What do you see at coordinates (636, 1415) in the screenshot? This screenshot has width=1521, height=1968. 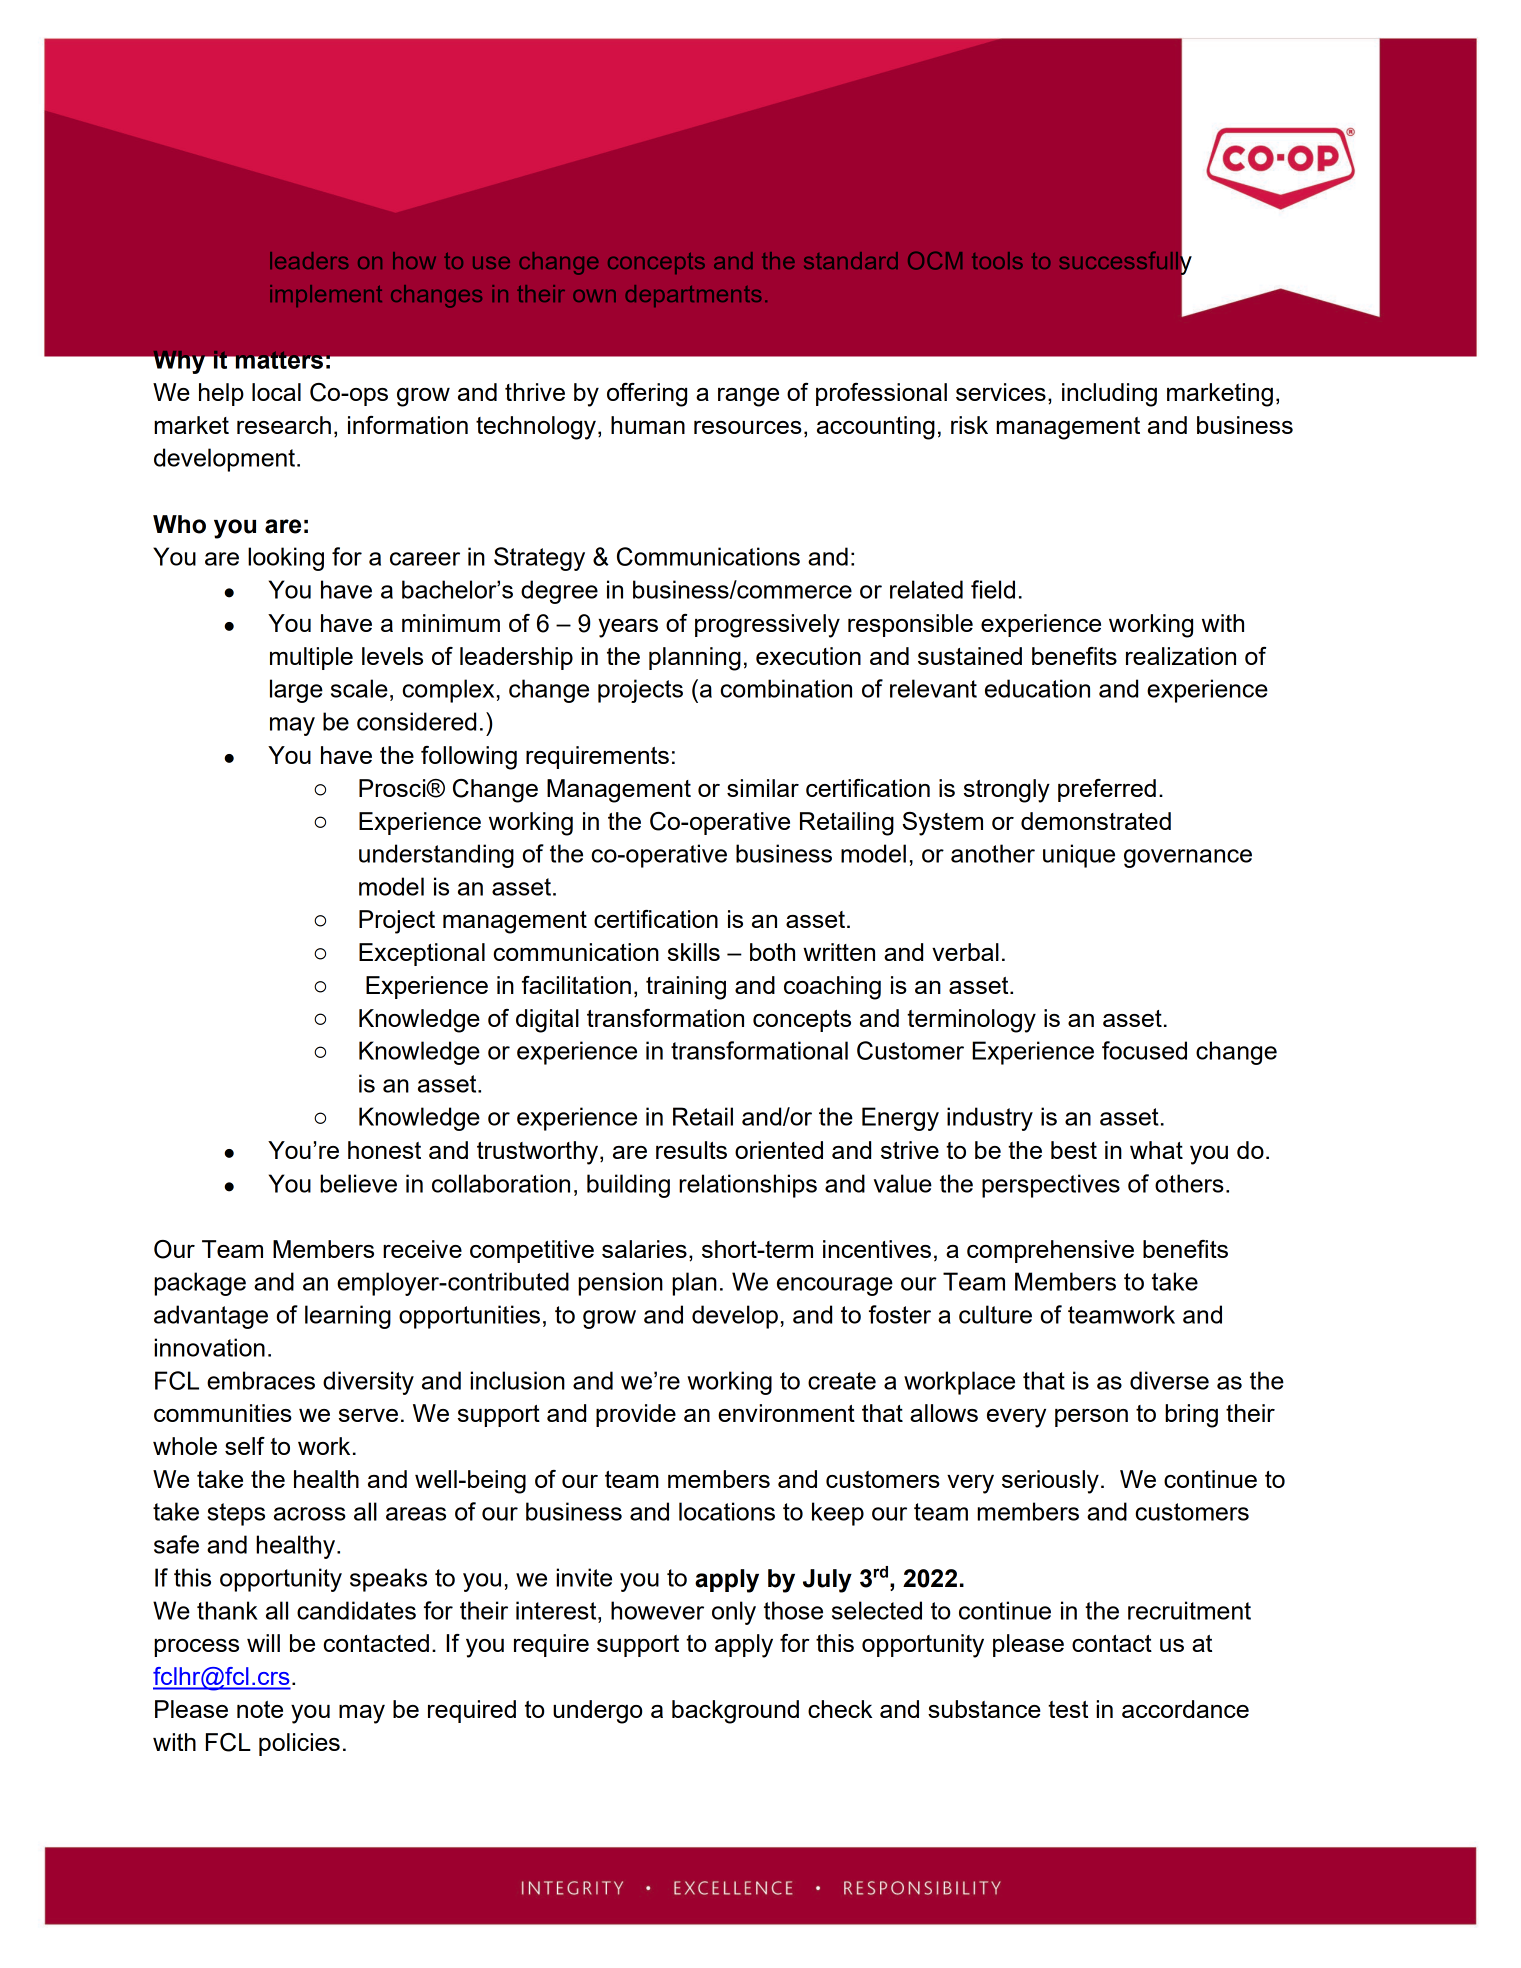 I see `provide` at bounding box center [636, 1415].
